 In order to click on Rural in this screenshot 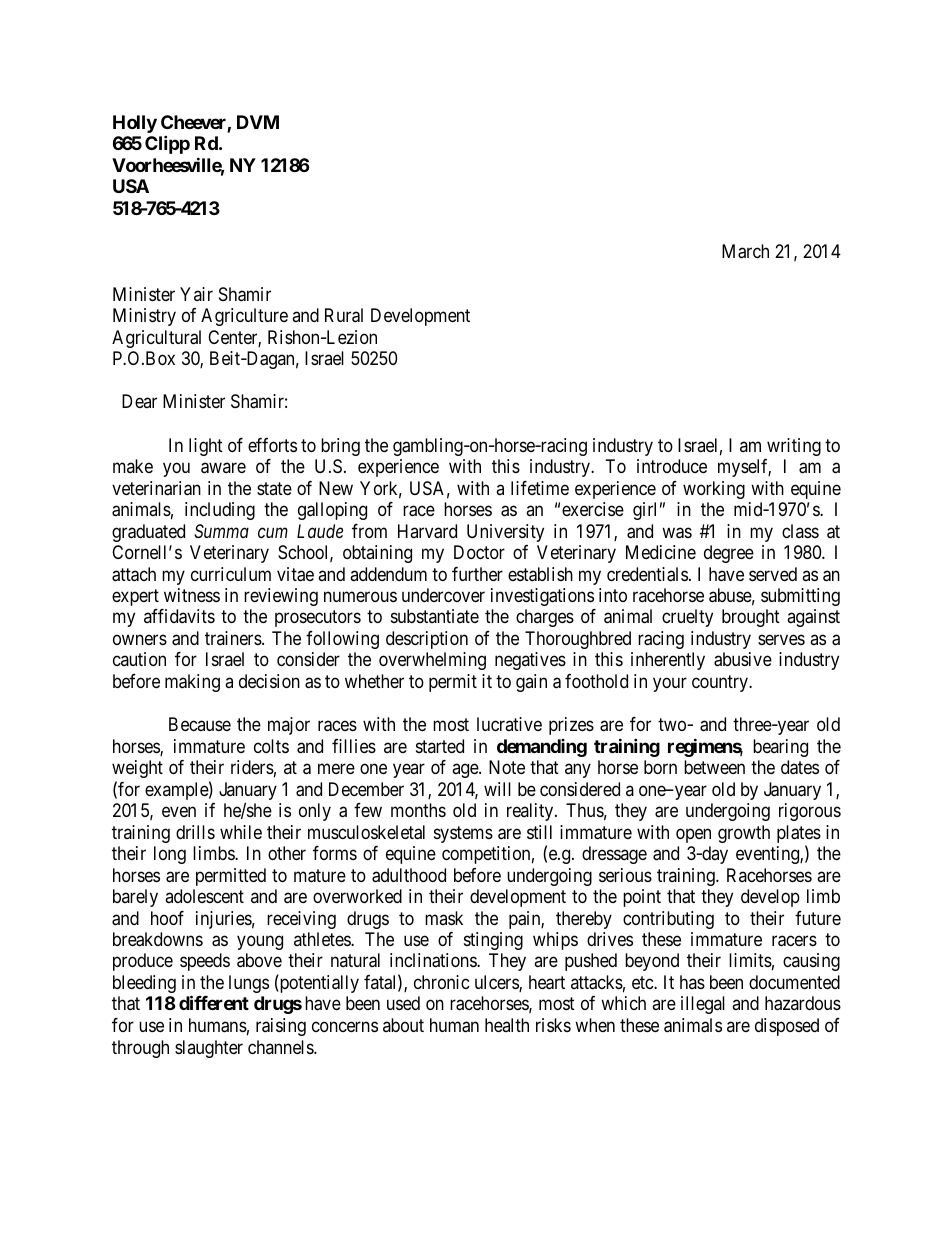, I will do `click(344, 315)`.
